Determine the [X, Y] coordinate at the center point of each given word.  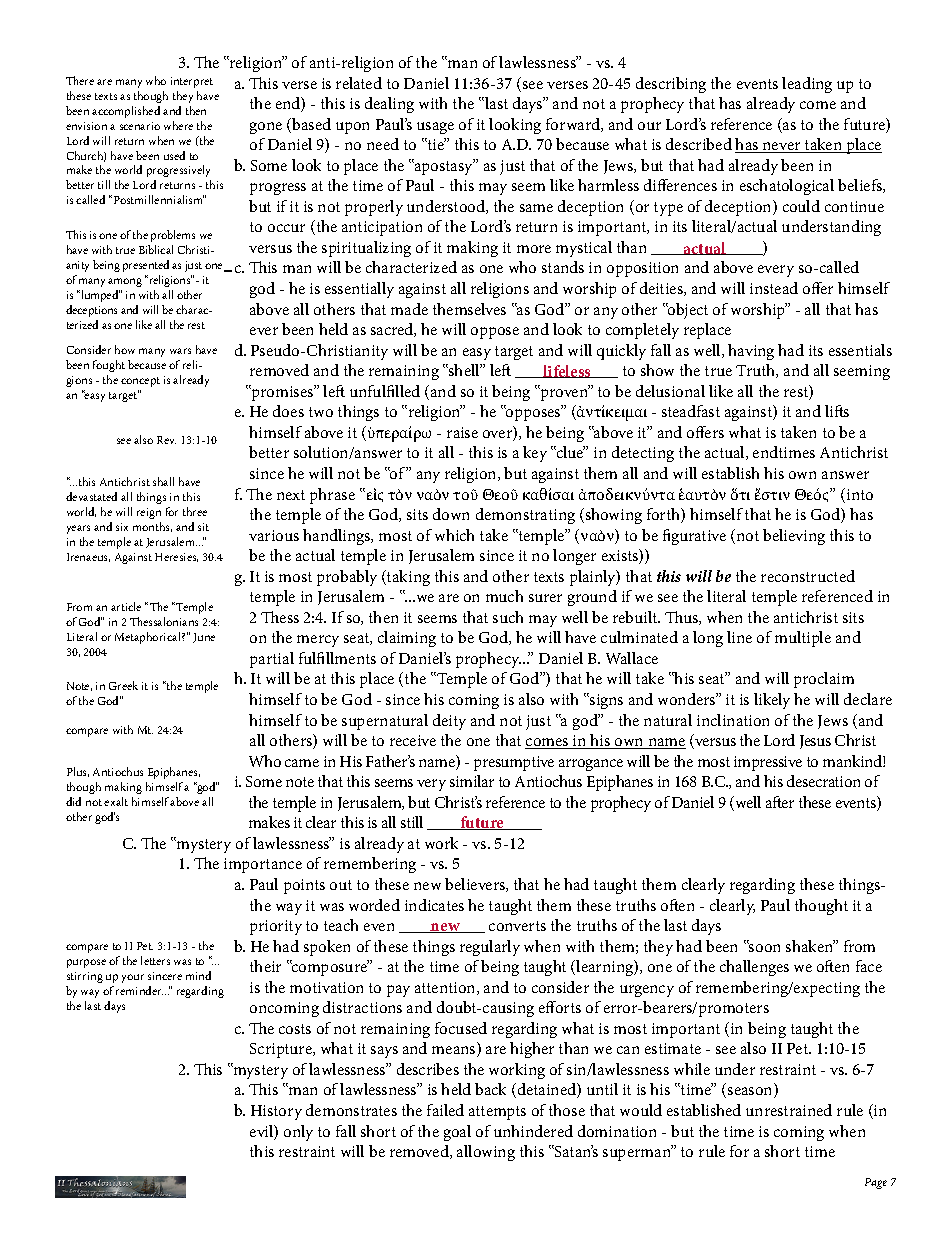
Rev [166, 440]
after [780, 802]
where [178, 125]
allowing [486, 1153]
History [276, 1112]
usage [435, 128]
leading [807, 85]
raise [462, 432]
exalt [116, 801]
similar [472, 781]
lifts [837, 411]
